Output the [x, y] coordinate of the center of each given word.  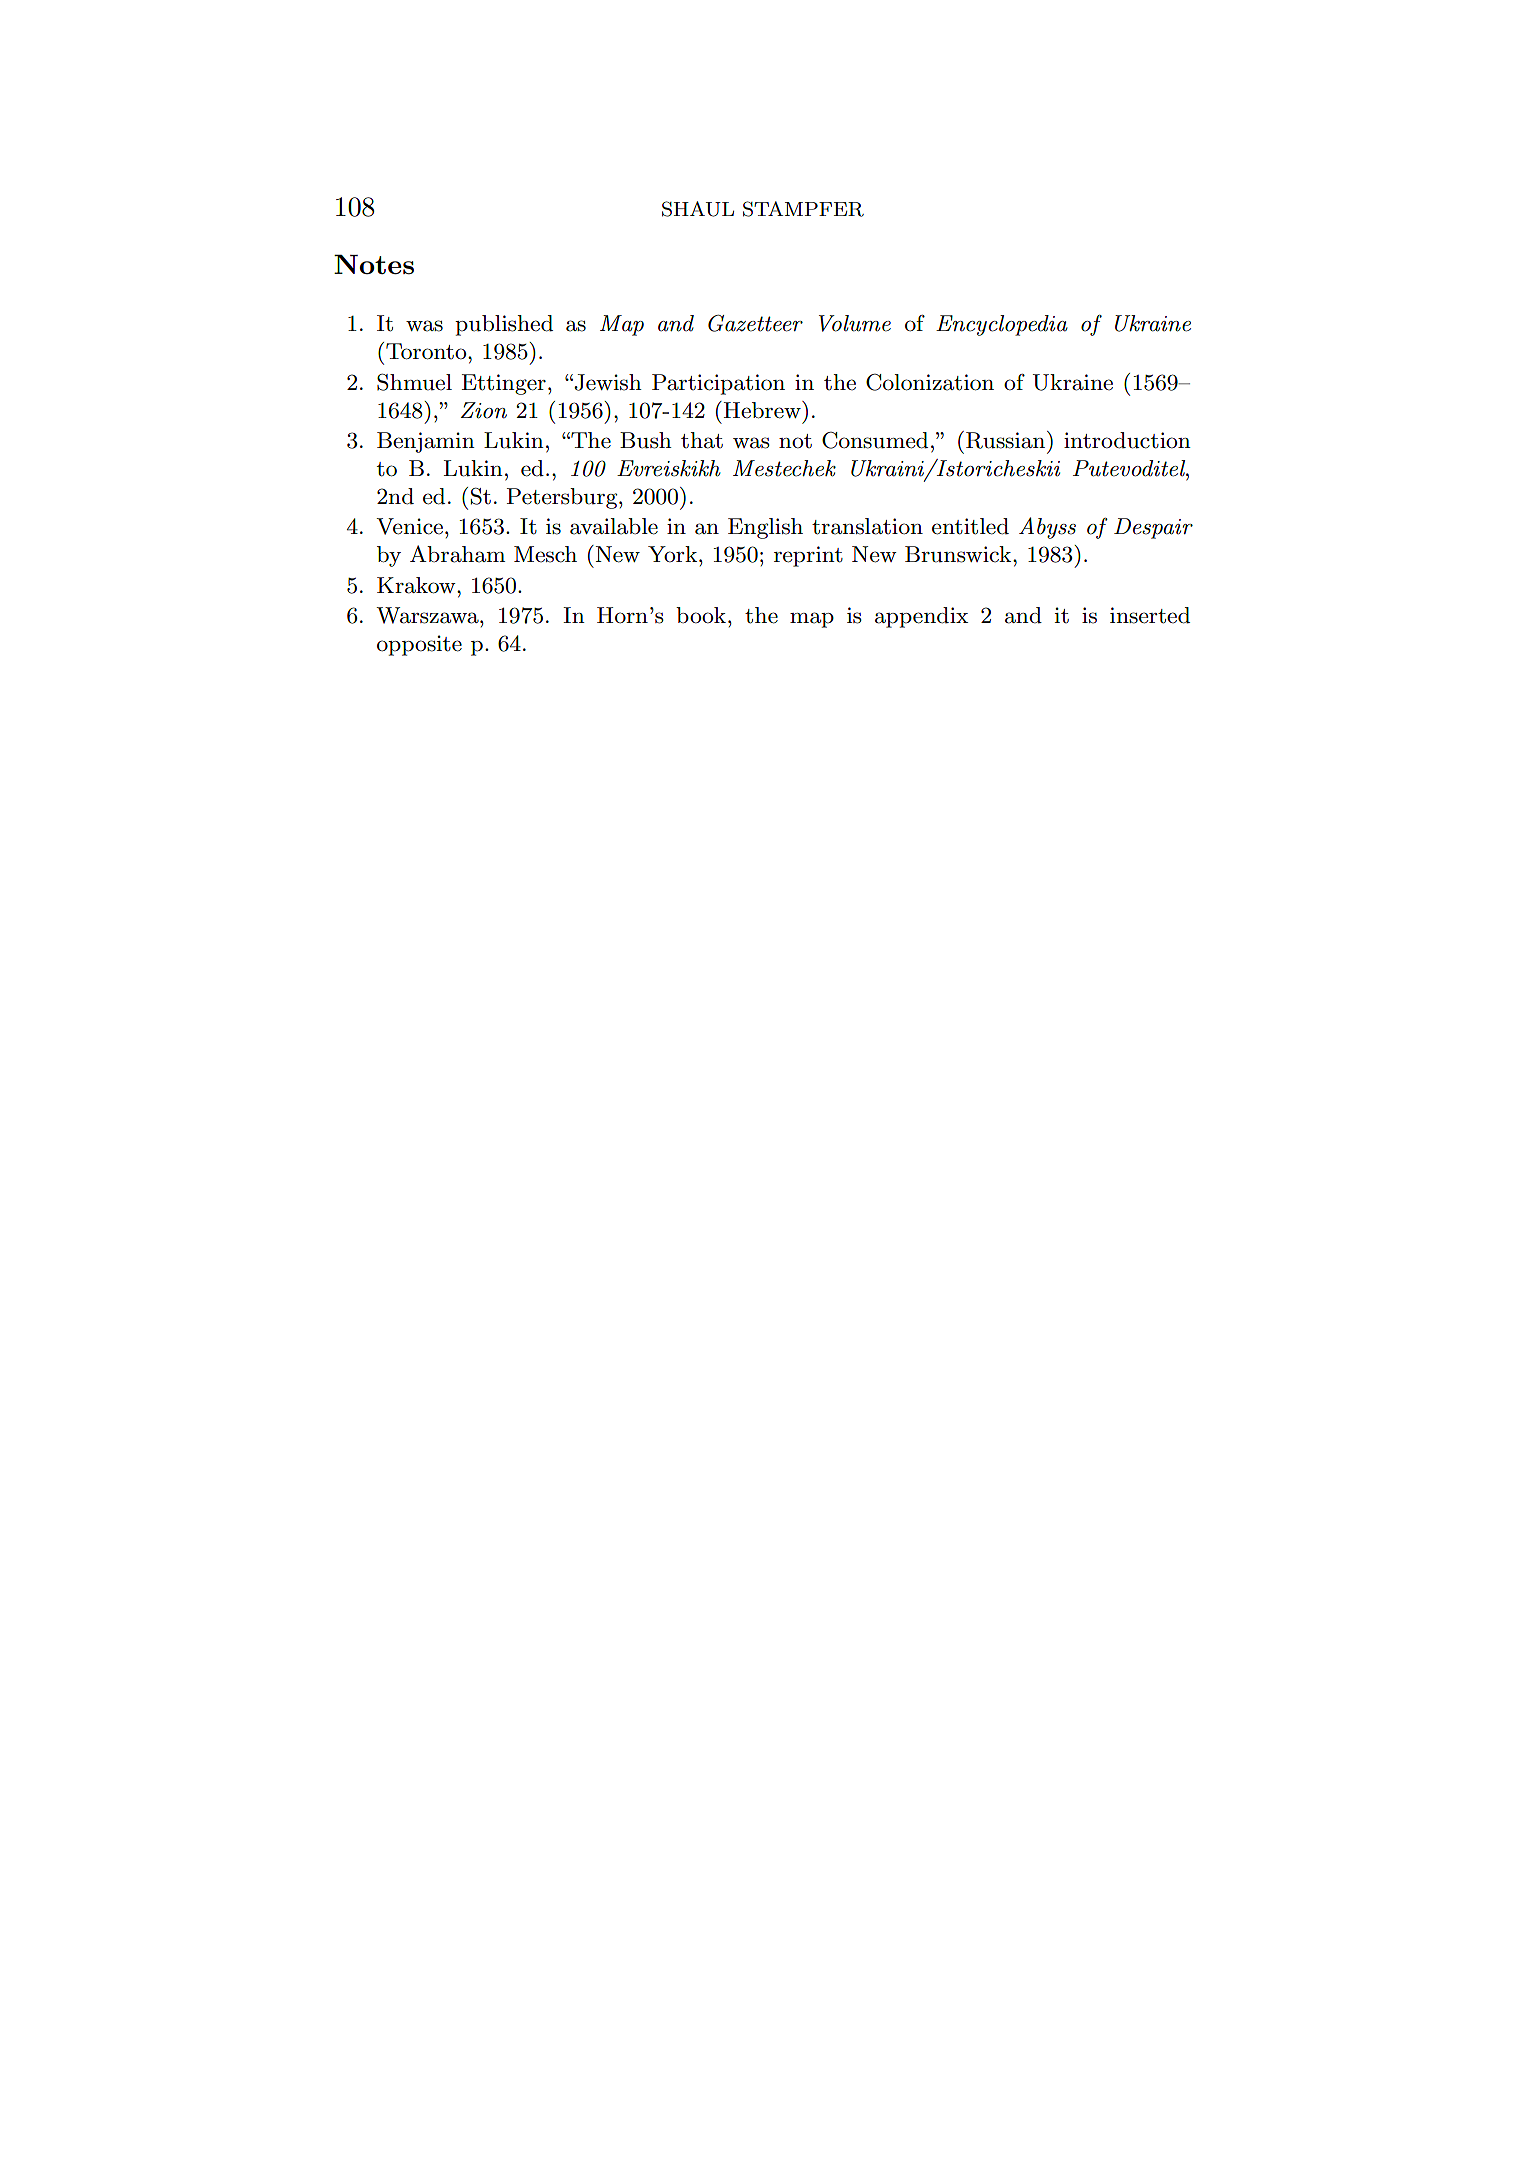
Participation [718, 384]
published [504, 325]
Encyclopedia [1002, 325]
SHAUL [698, 209]
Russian [1007, 440]
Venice [409, 526]
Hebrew [763, 410]
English [765, 528]
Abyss [1047, 528]
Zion [484, 410]
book [701, 615]
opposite [419, 645]
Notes [374, 264]
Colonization [930, 382]
